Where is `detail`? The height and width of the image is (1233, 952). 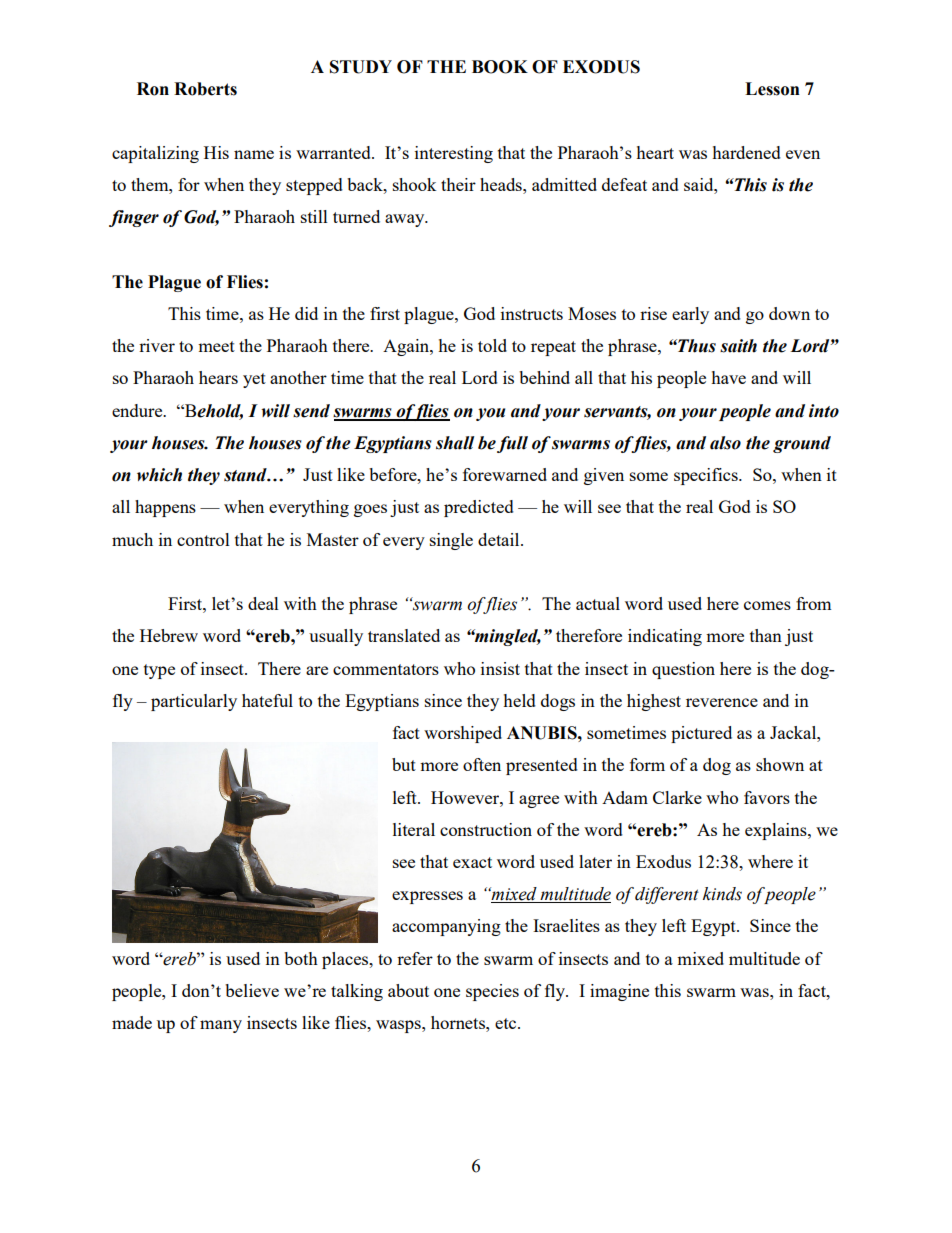 detail is located at coordinates (500, 539).
